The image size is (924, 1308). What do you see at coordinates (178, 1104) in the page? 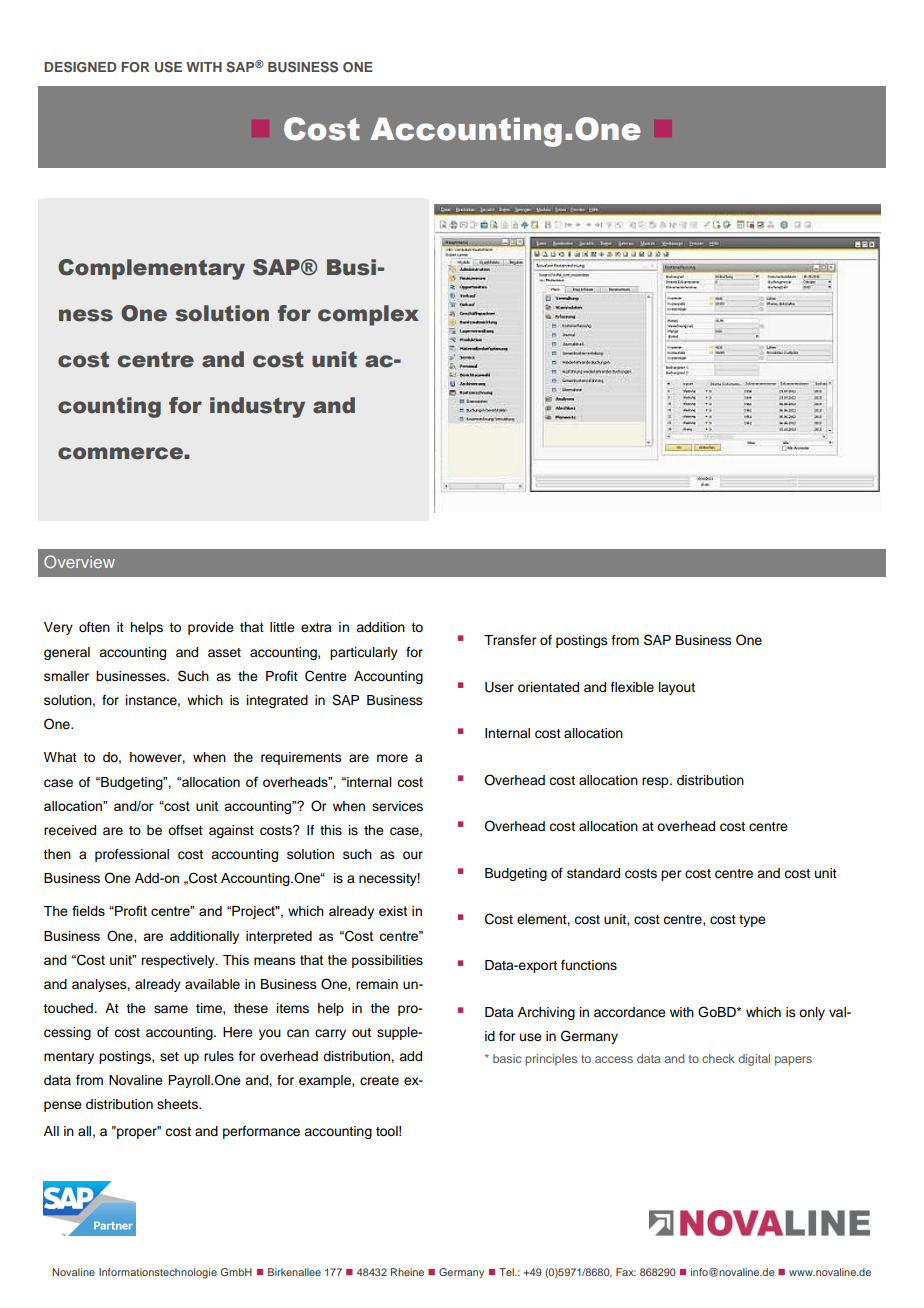
I see `sheets` at bounding box center [178, 1104].
